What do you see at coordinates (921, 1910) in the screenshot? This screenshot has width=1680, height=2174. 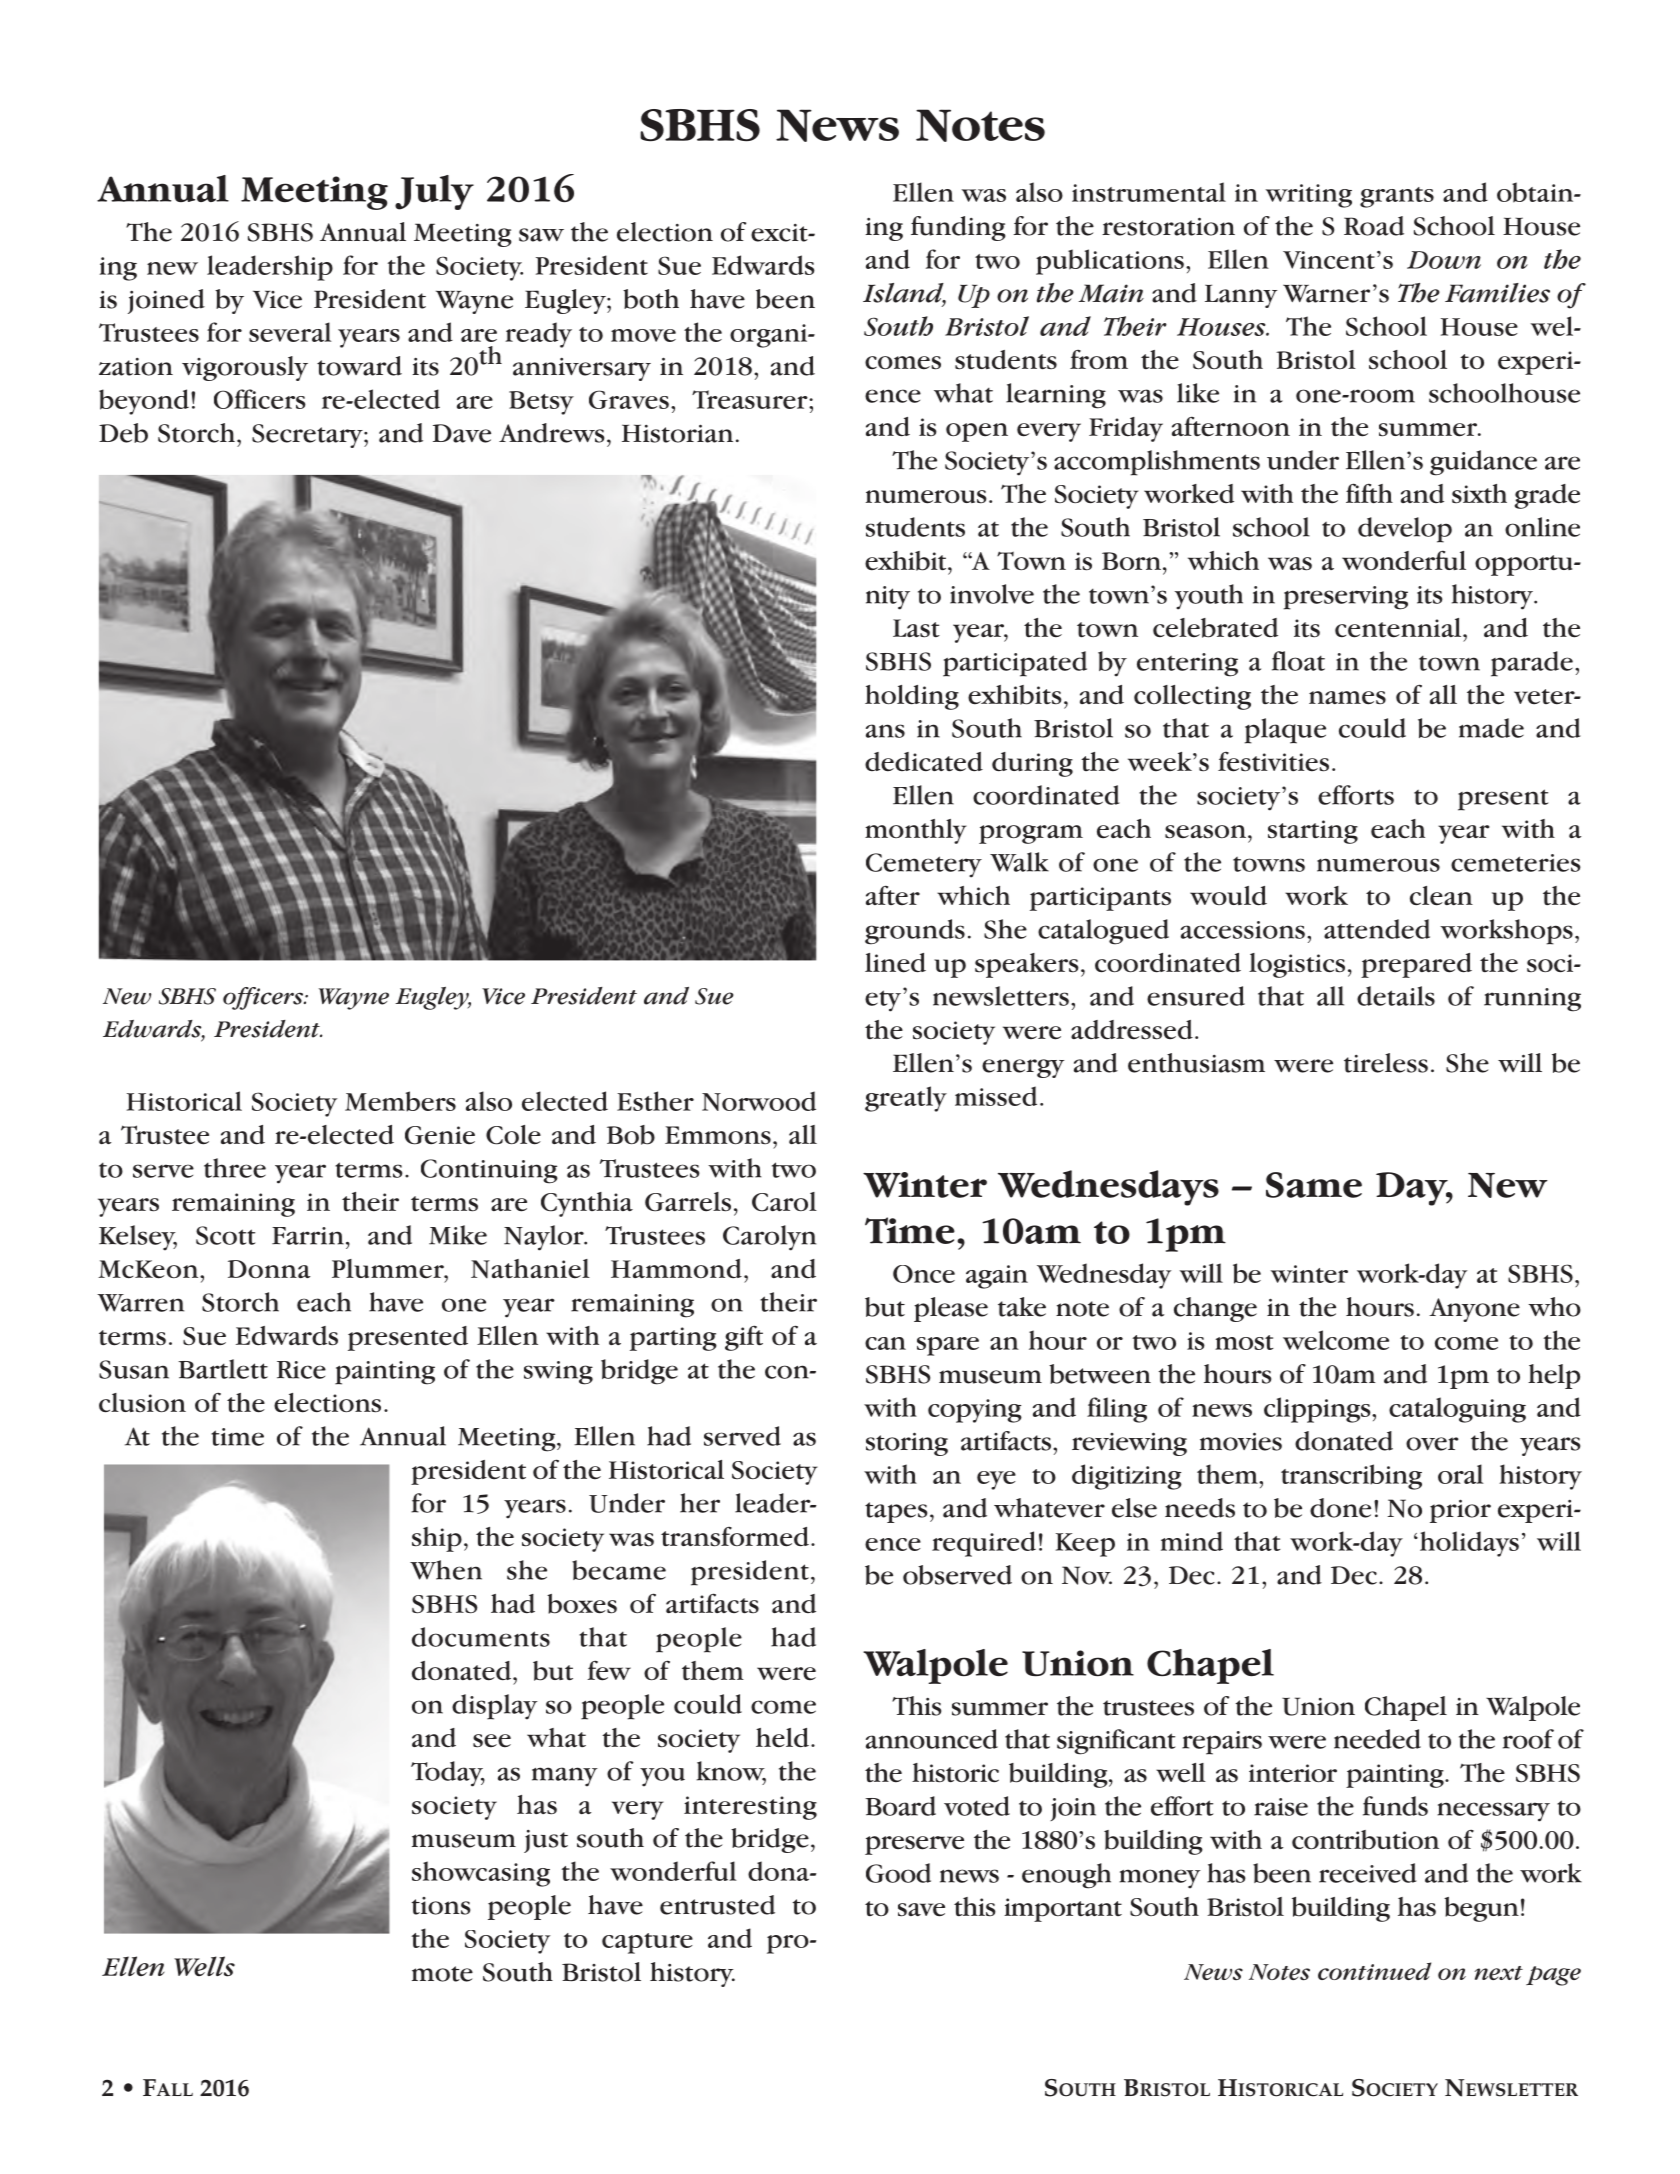 I see `save` at bounding box center [921, 1910].
